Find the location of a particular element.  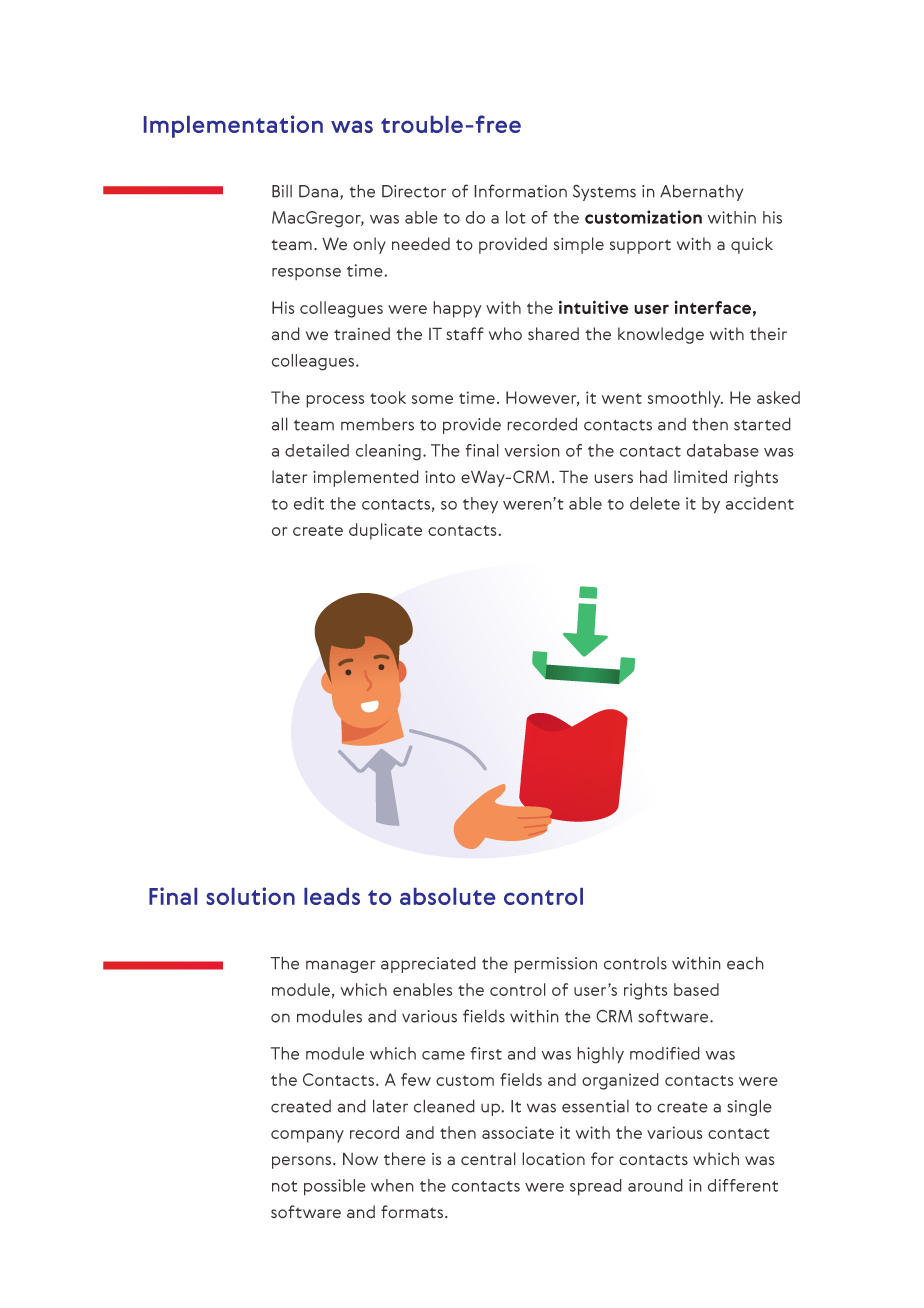

Information is located at coordinates (520, 191).
